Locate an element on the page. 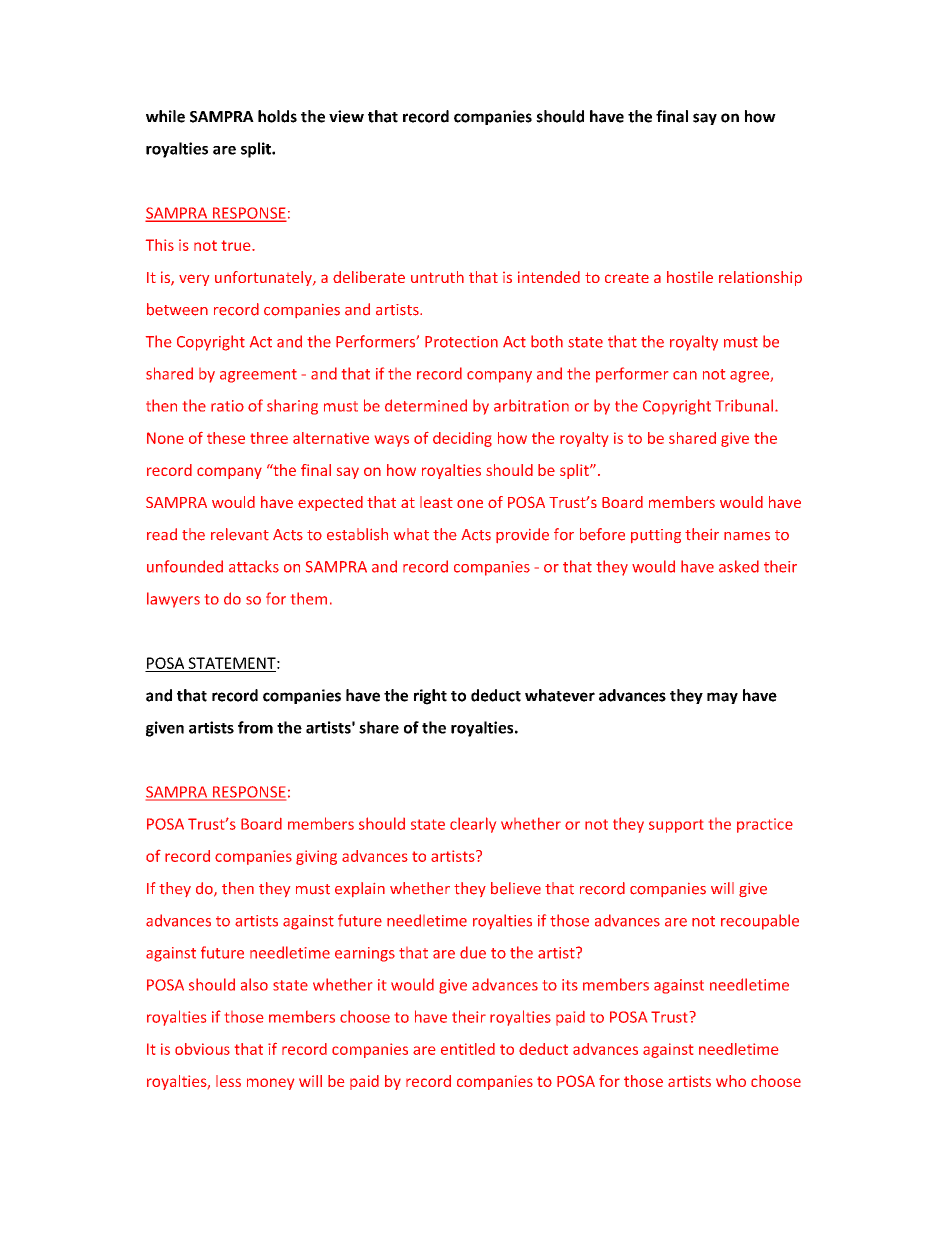  view is located at coordinates (346, 116).
